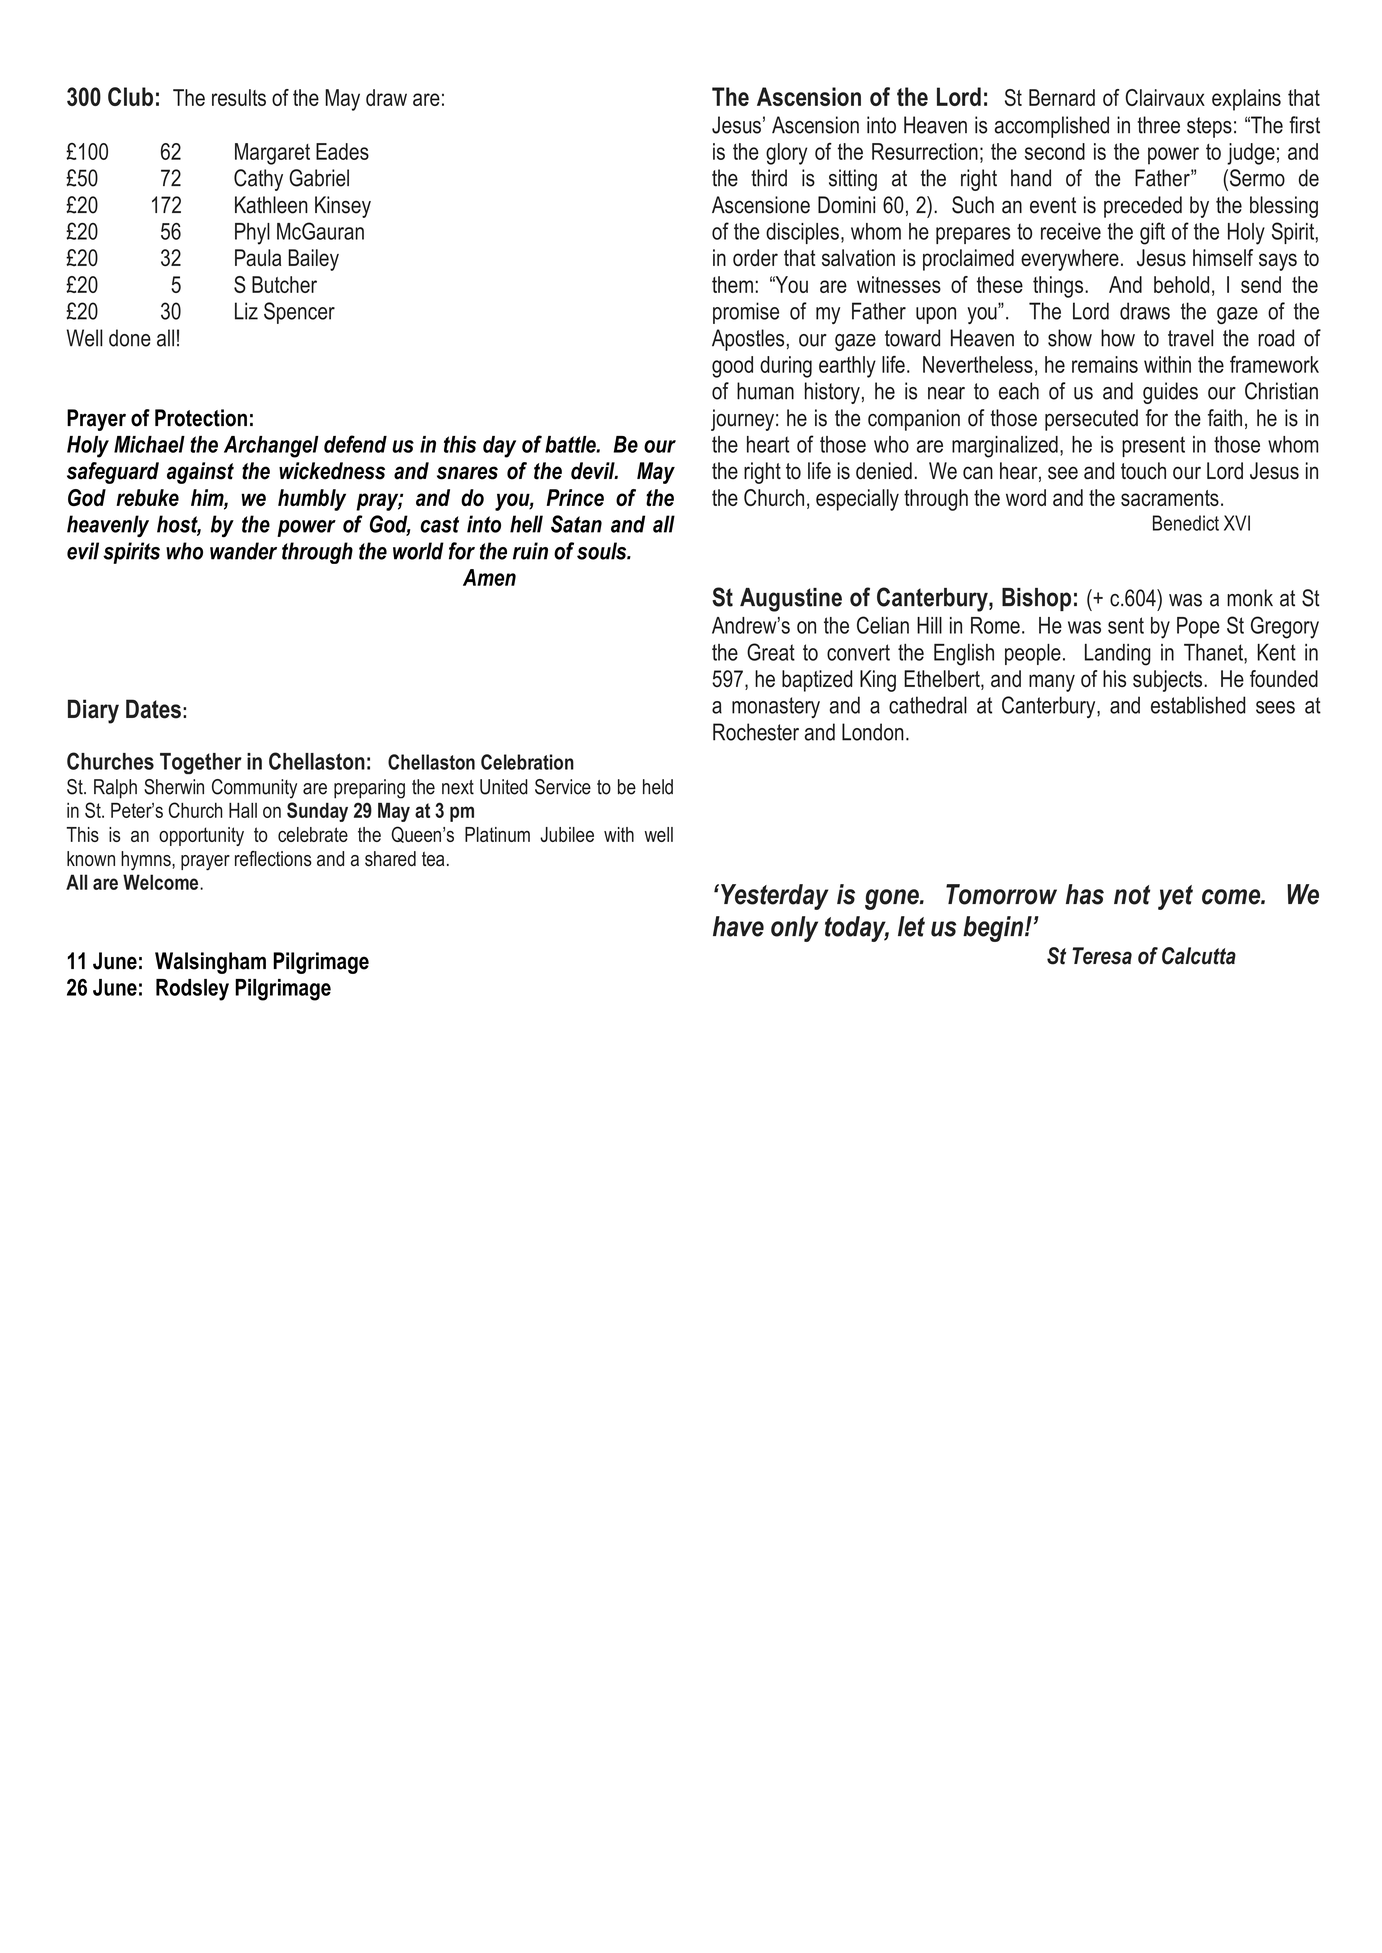 This document has height=1953, width=1382. I want to click on Rochester, so click(756, 732).
